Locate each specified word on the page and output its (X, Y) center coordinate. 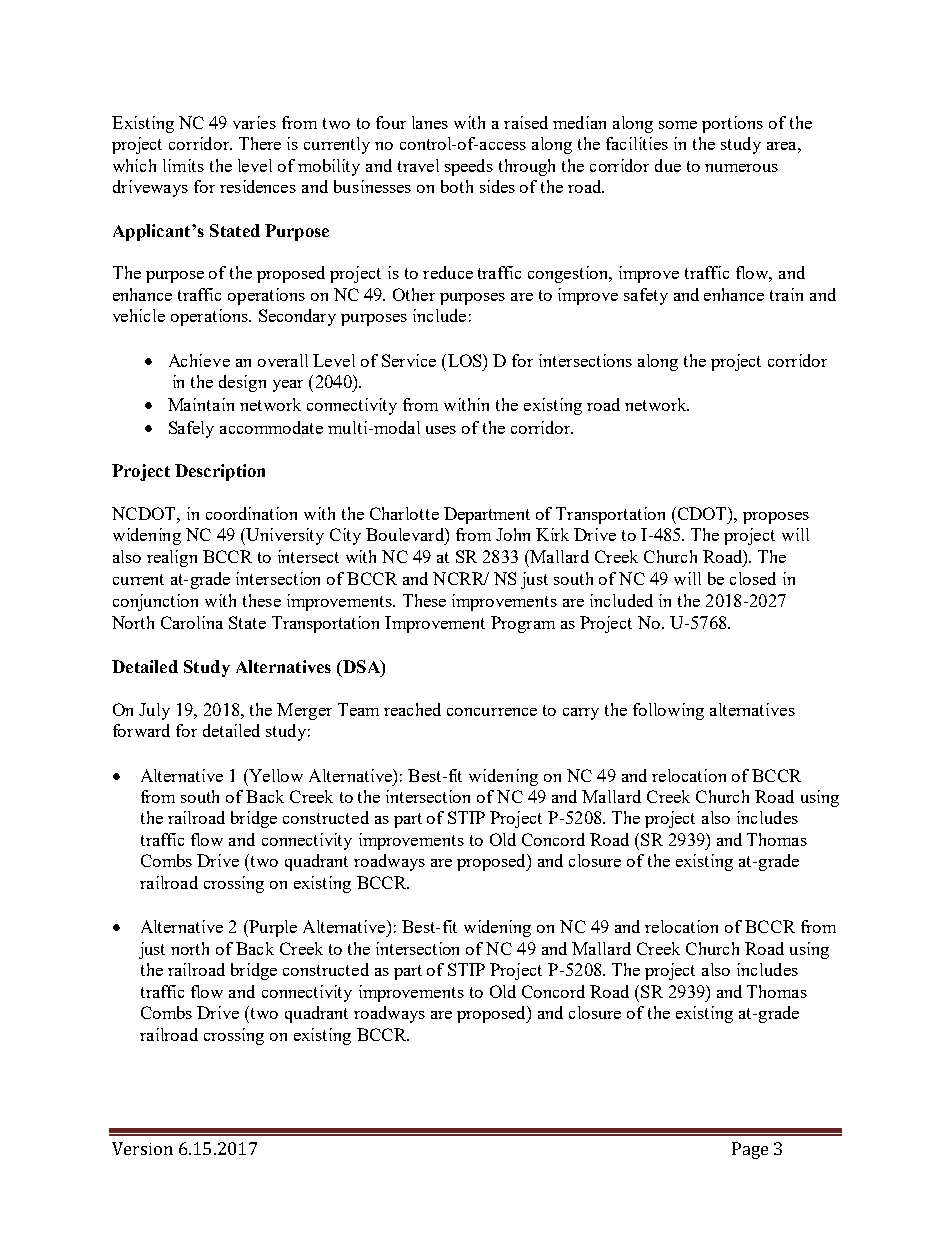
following (668, 711)
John (513, 534)
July (154, 711)
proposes (776, 518)
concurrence (492, 712)
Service (409, 360)
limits (183, 165)
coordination (251, 513)
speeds (469, 167)
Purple (272, 928)
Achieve (199, 360)
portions (732, 124)
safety (646, 296)
